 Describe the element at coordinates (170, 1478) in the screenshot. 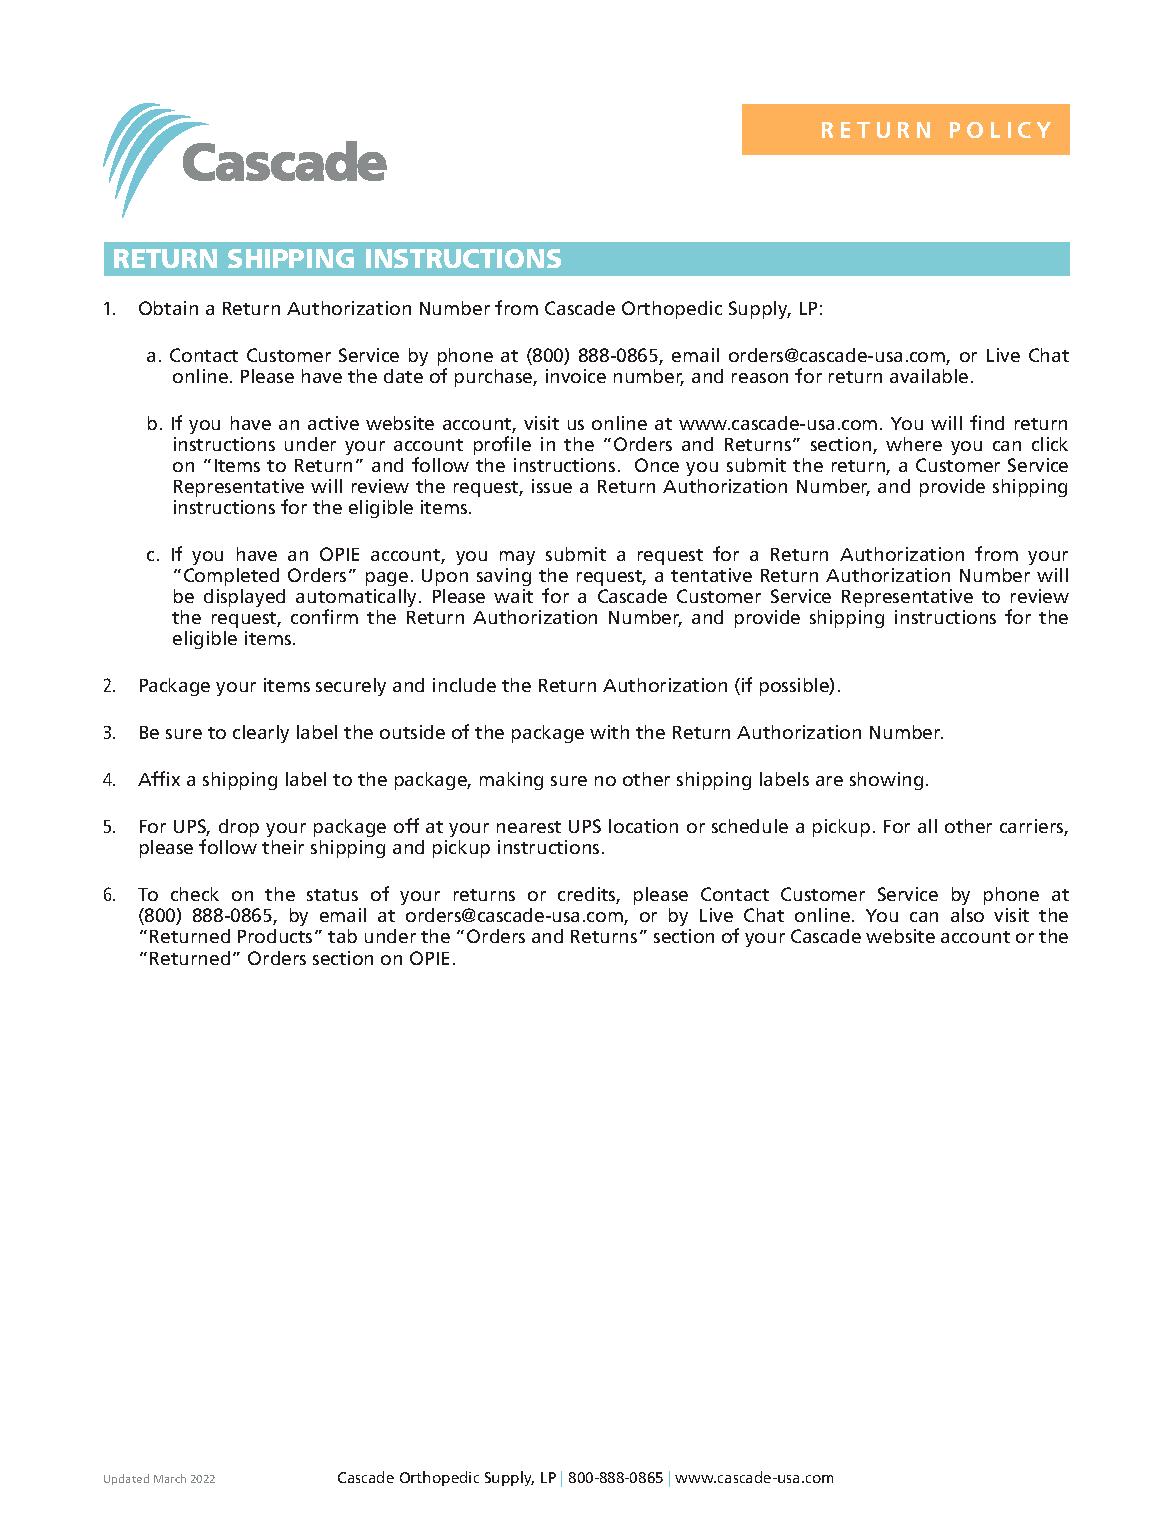

I see `March` at that location.
